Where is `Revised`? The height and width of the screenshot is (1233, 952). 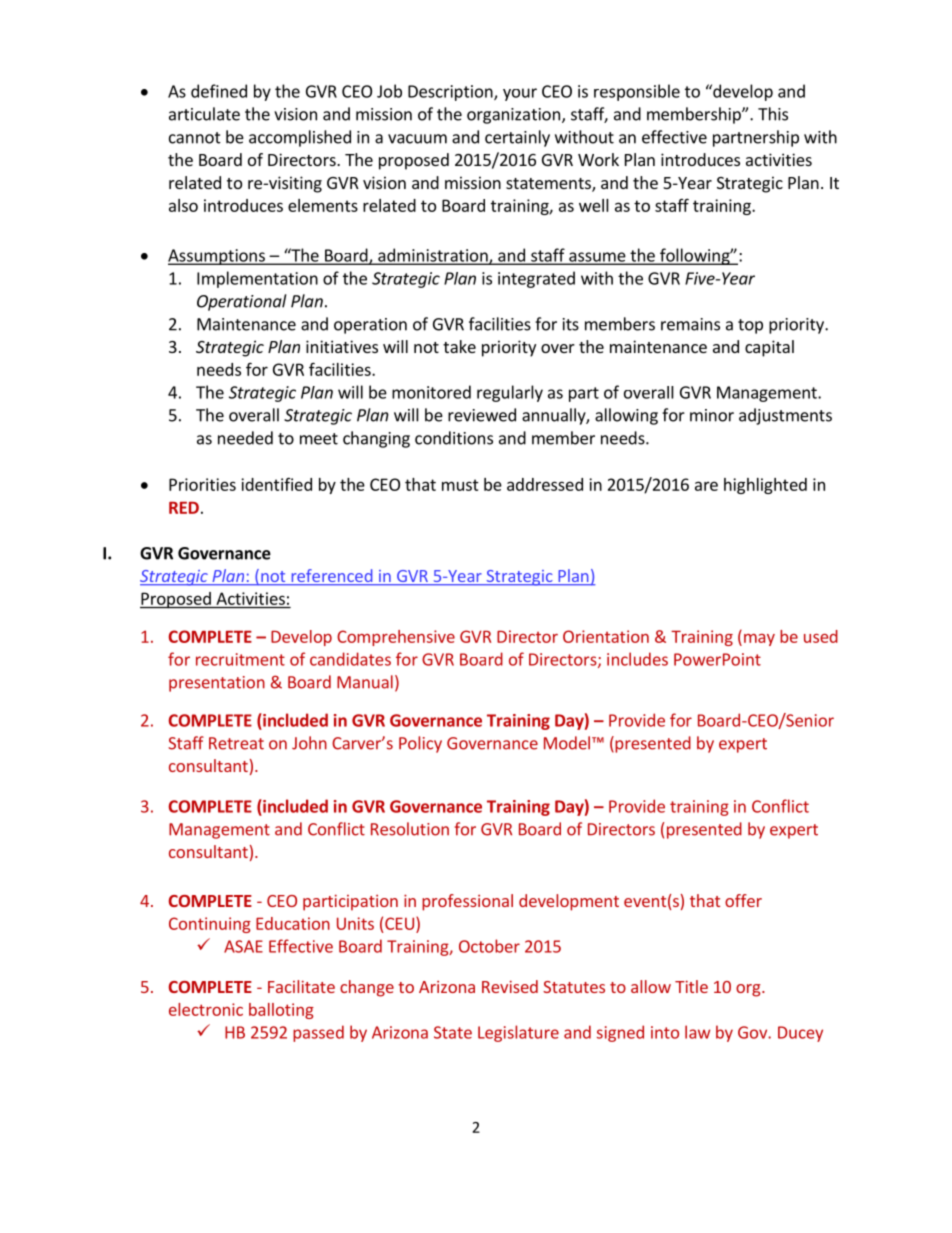 Revised is located at coordinates (510, 986).
